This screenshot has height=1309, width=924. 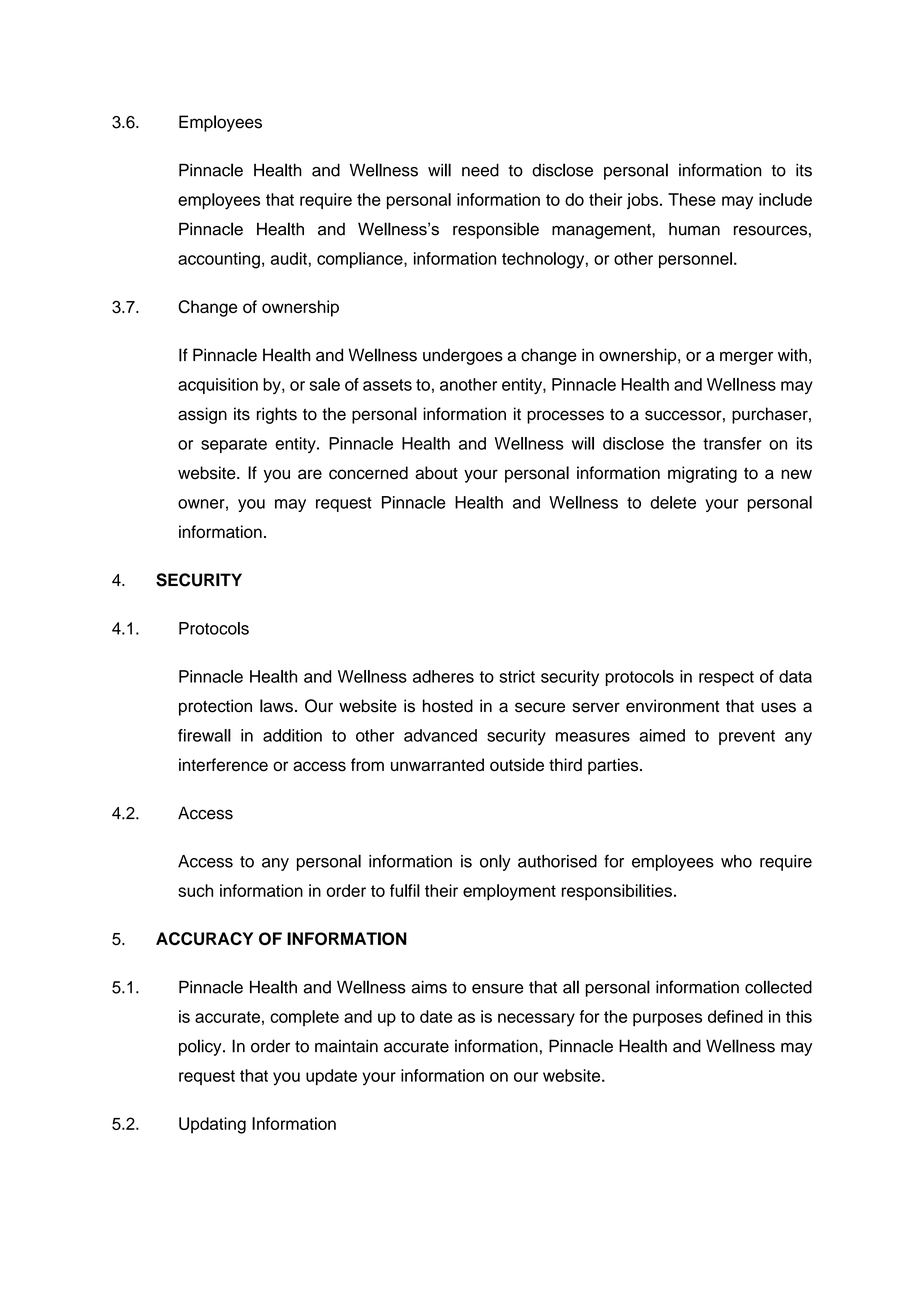 What do you see at coordinates (310, 474) in the screenshot?
I see `are` at bounding box center [310, 474].
